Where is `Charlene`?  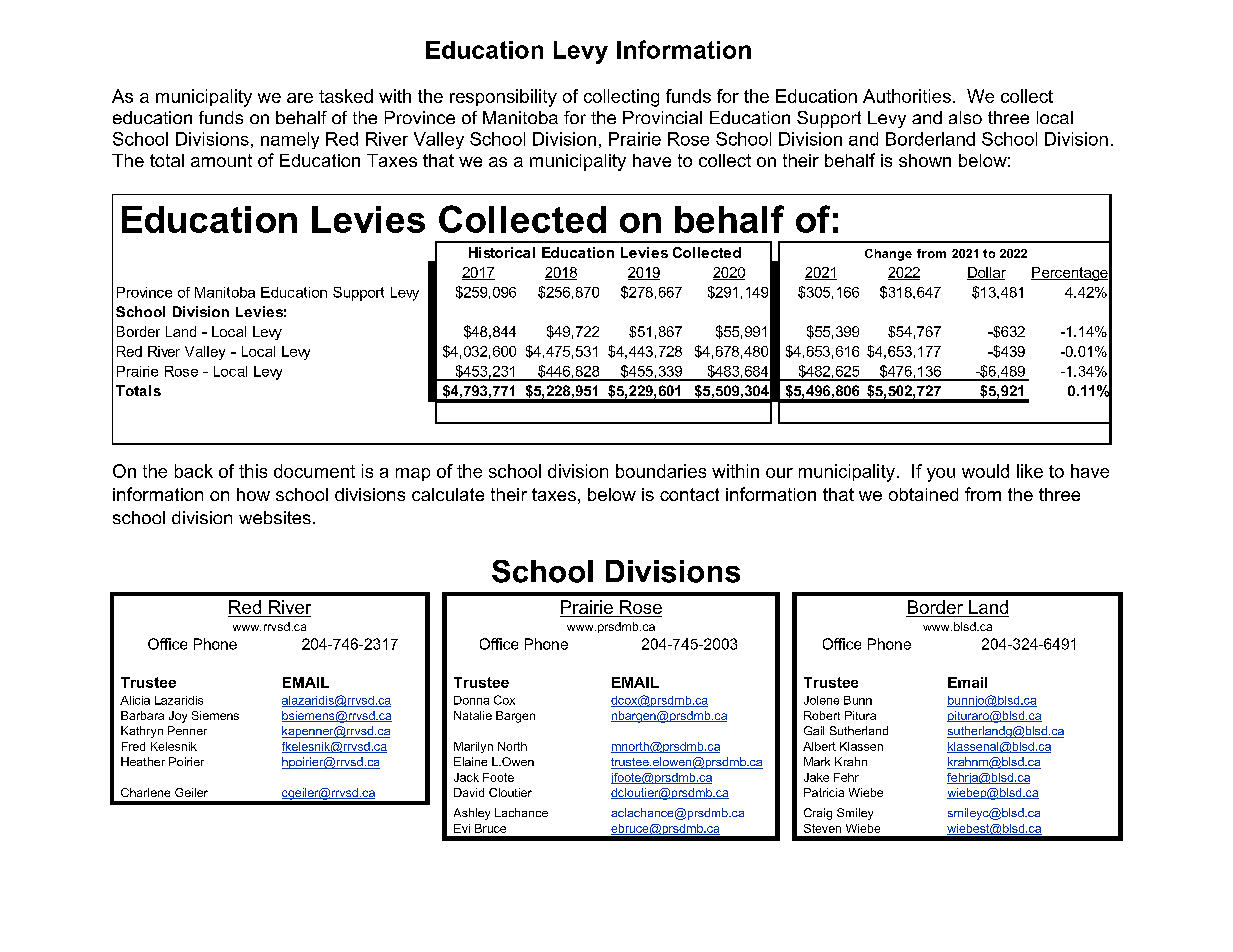
Charlene is located at coordinates (145, 792).
